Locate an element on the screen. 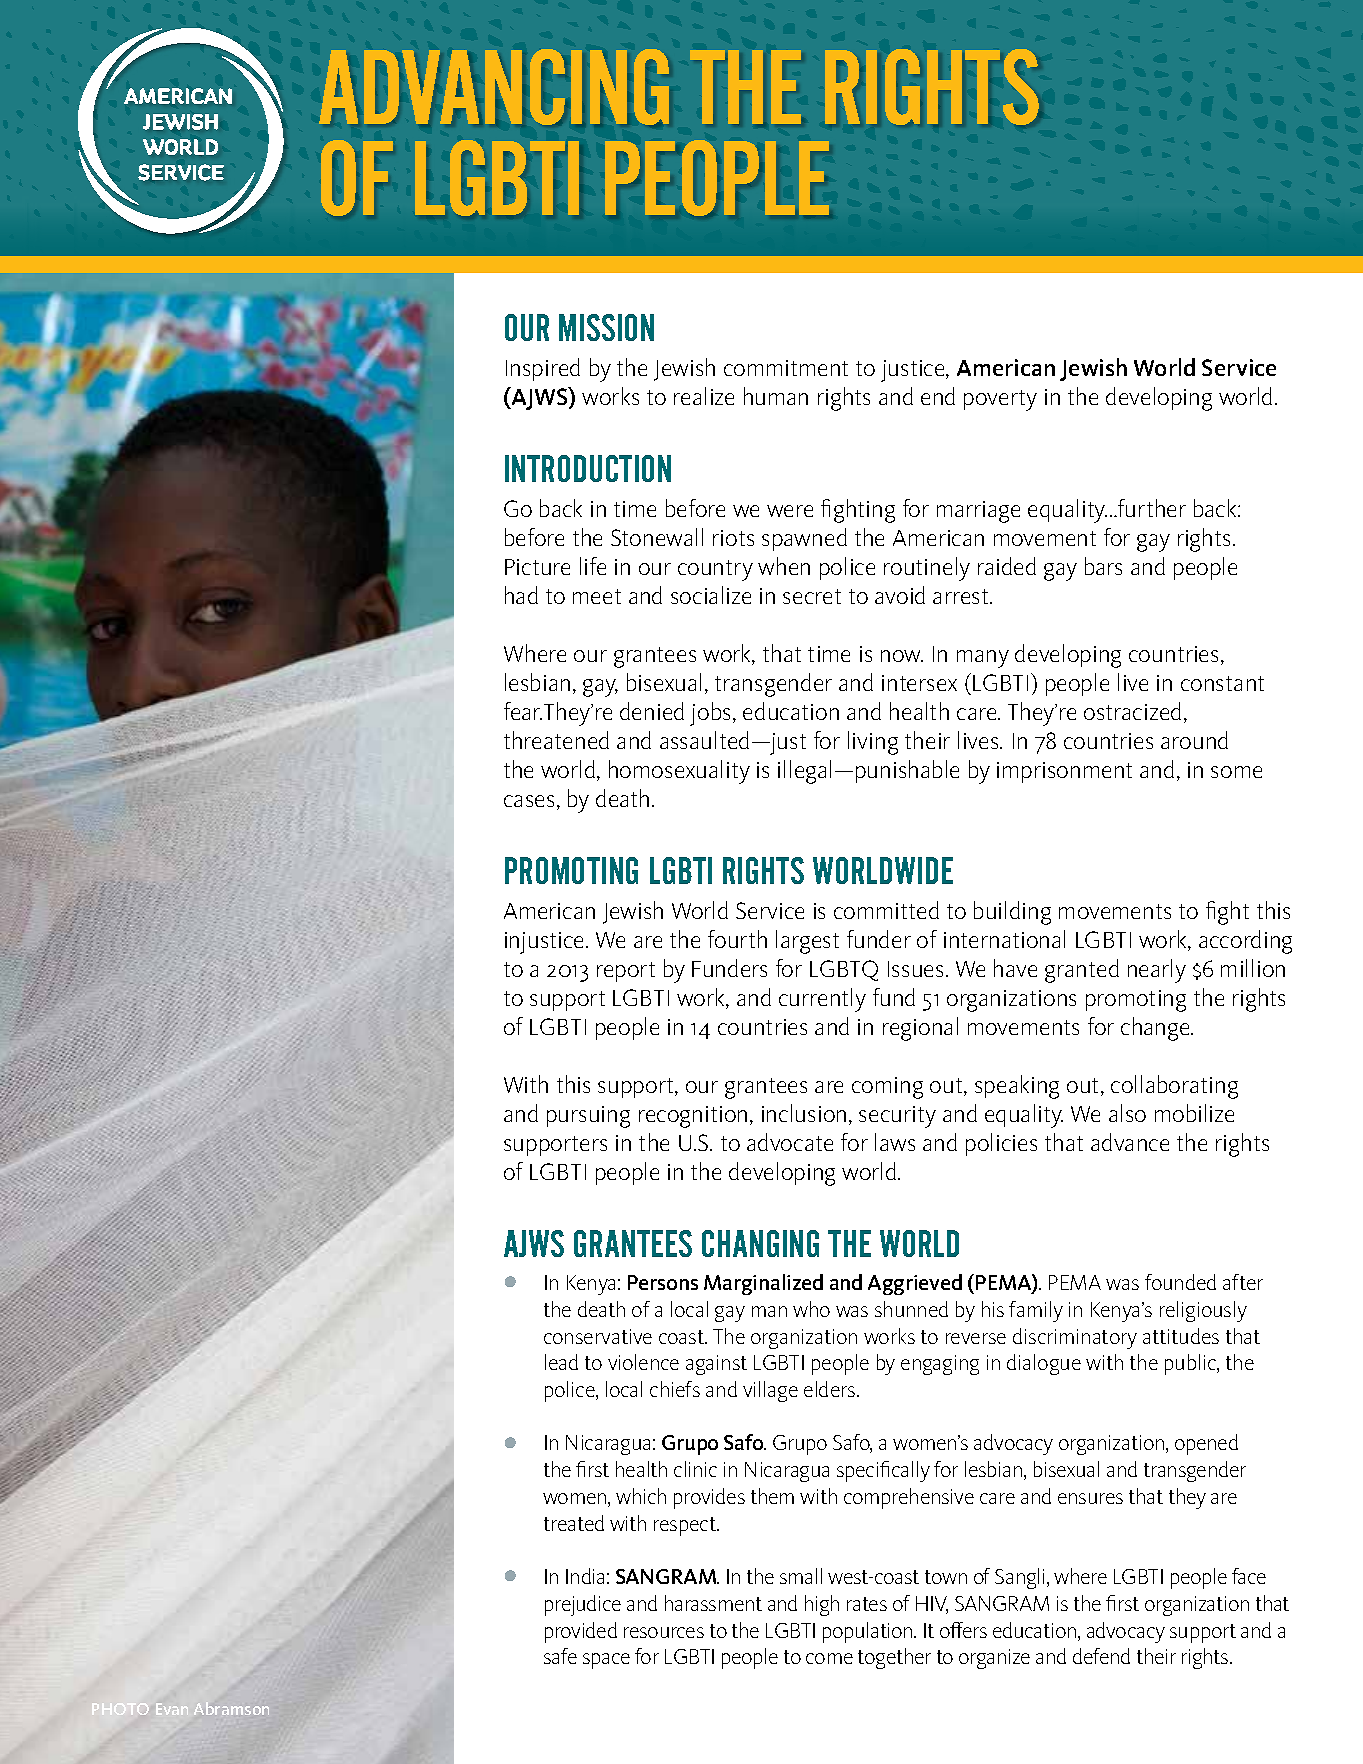  resources is located at coordinates (664, 1632).
